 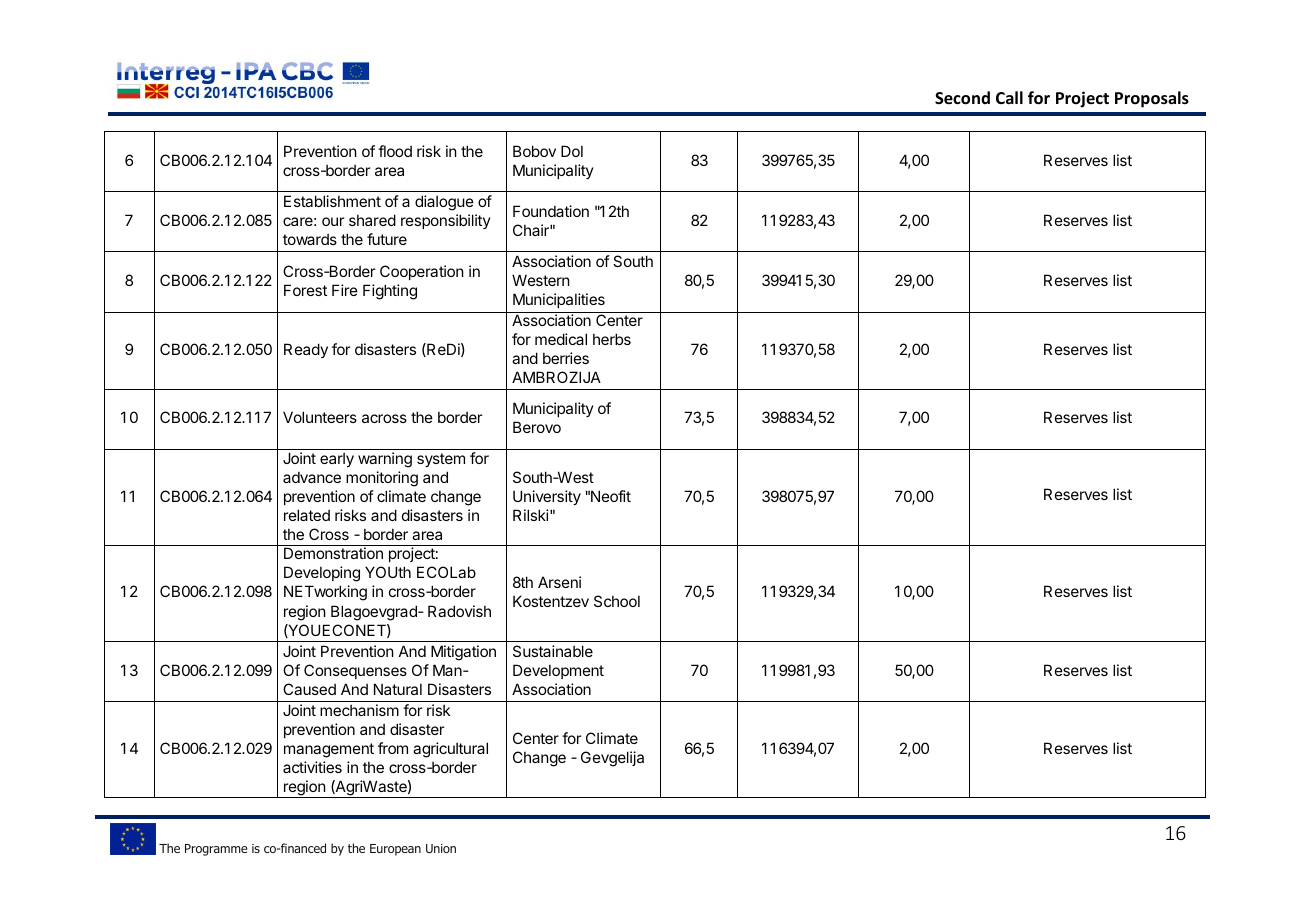 I want to click on herbs, so click(x=612, y=339).
